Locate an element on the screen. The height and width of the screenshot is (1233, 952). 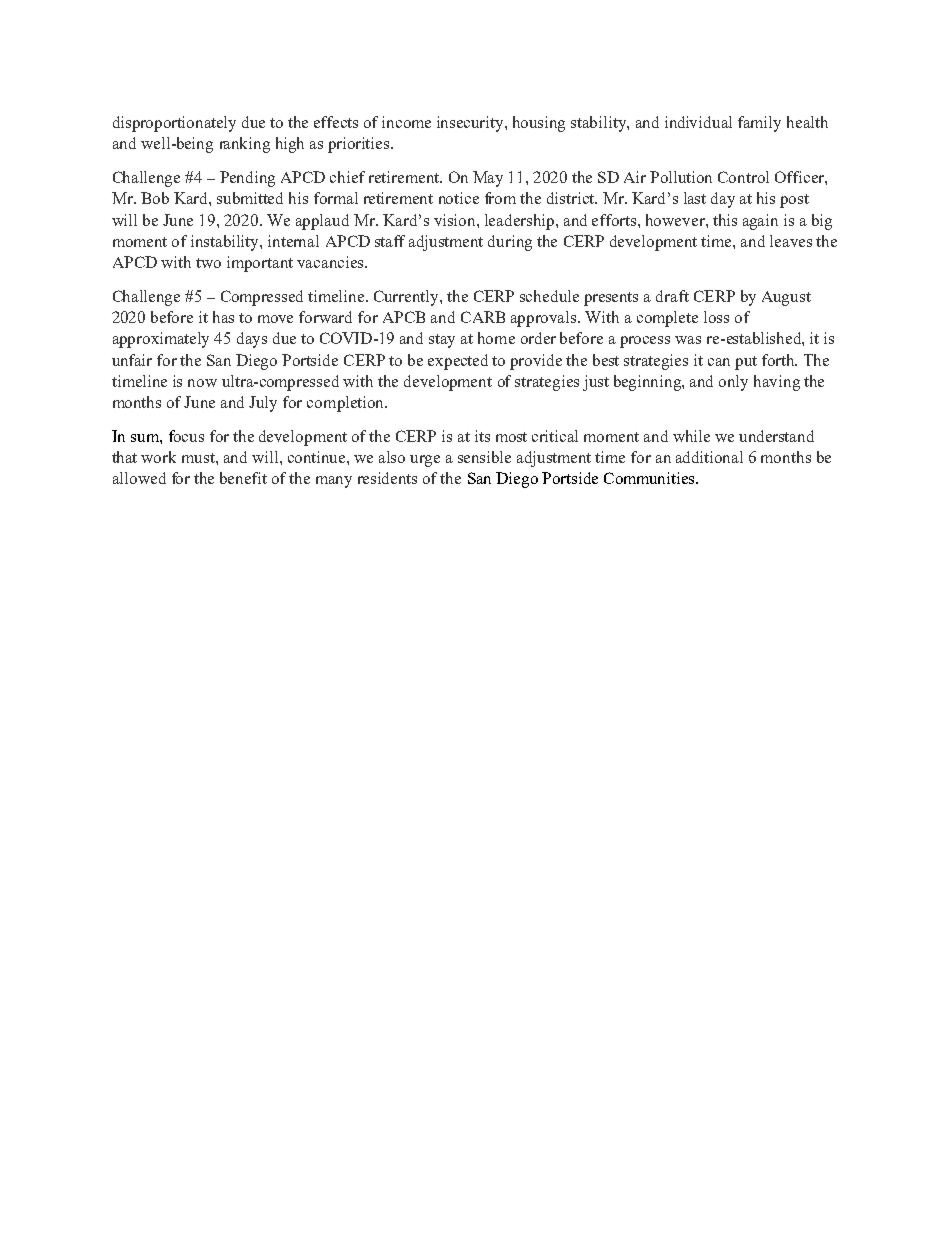
disproportionately is located at coordinates (174, 124).
